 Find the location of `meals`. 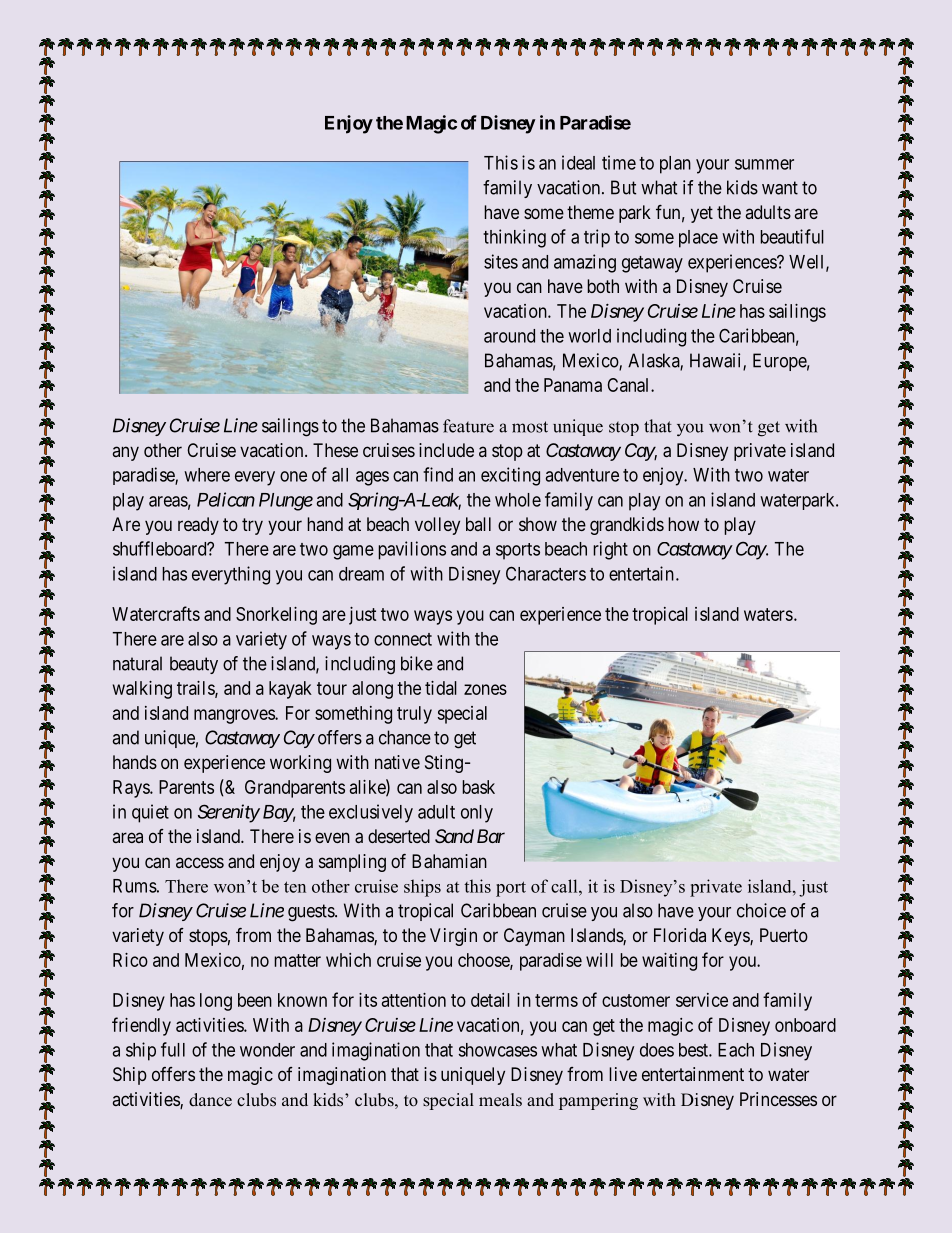

meals is located at coordinates (500, 1099).
